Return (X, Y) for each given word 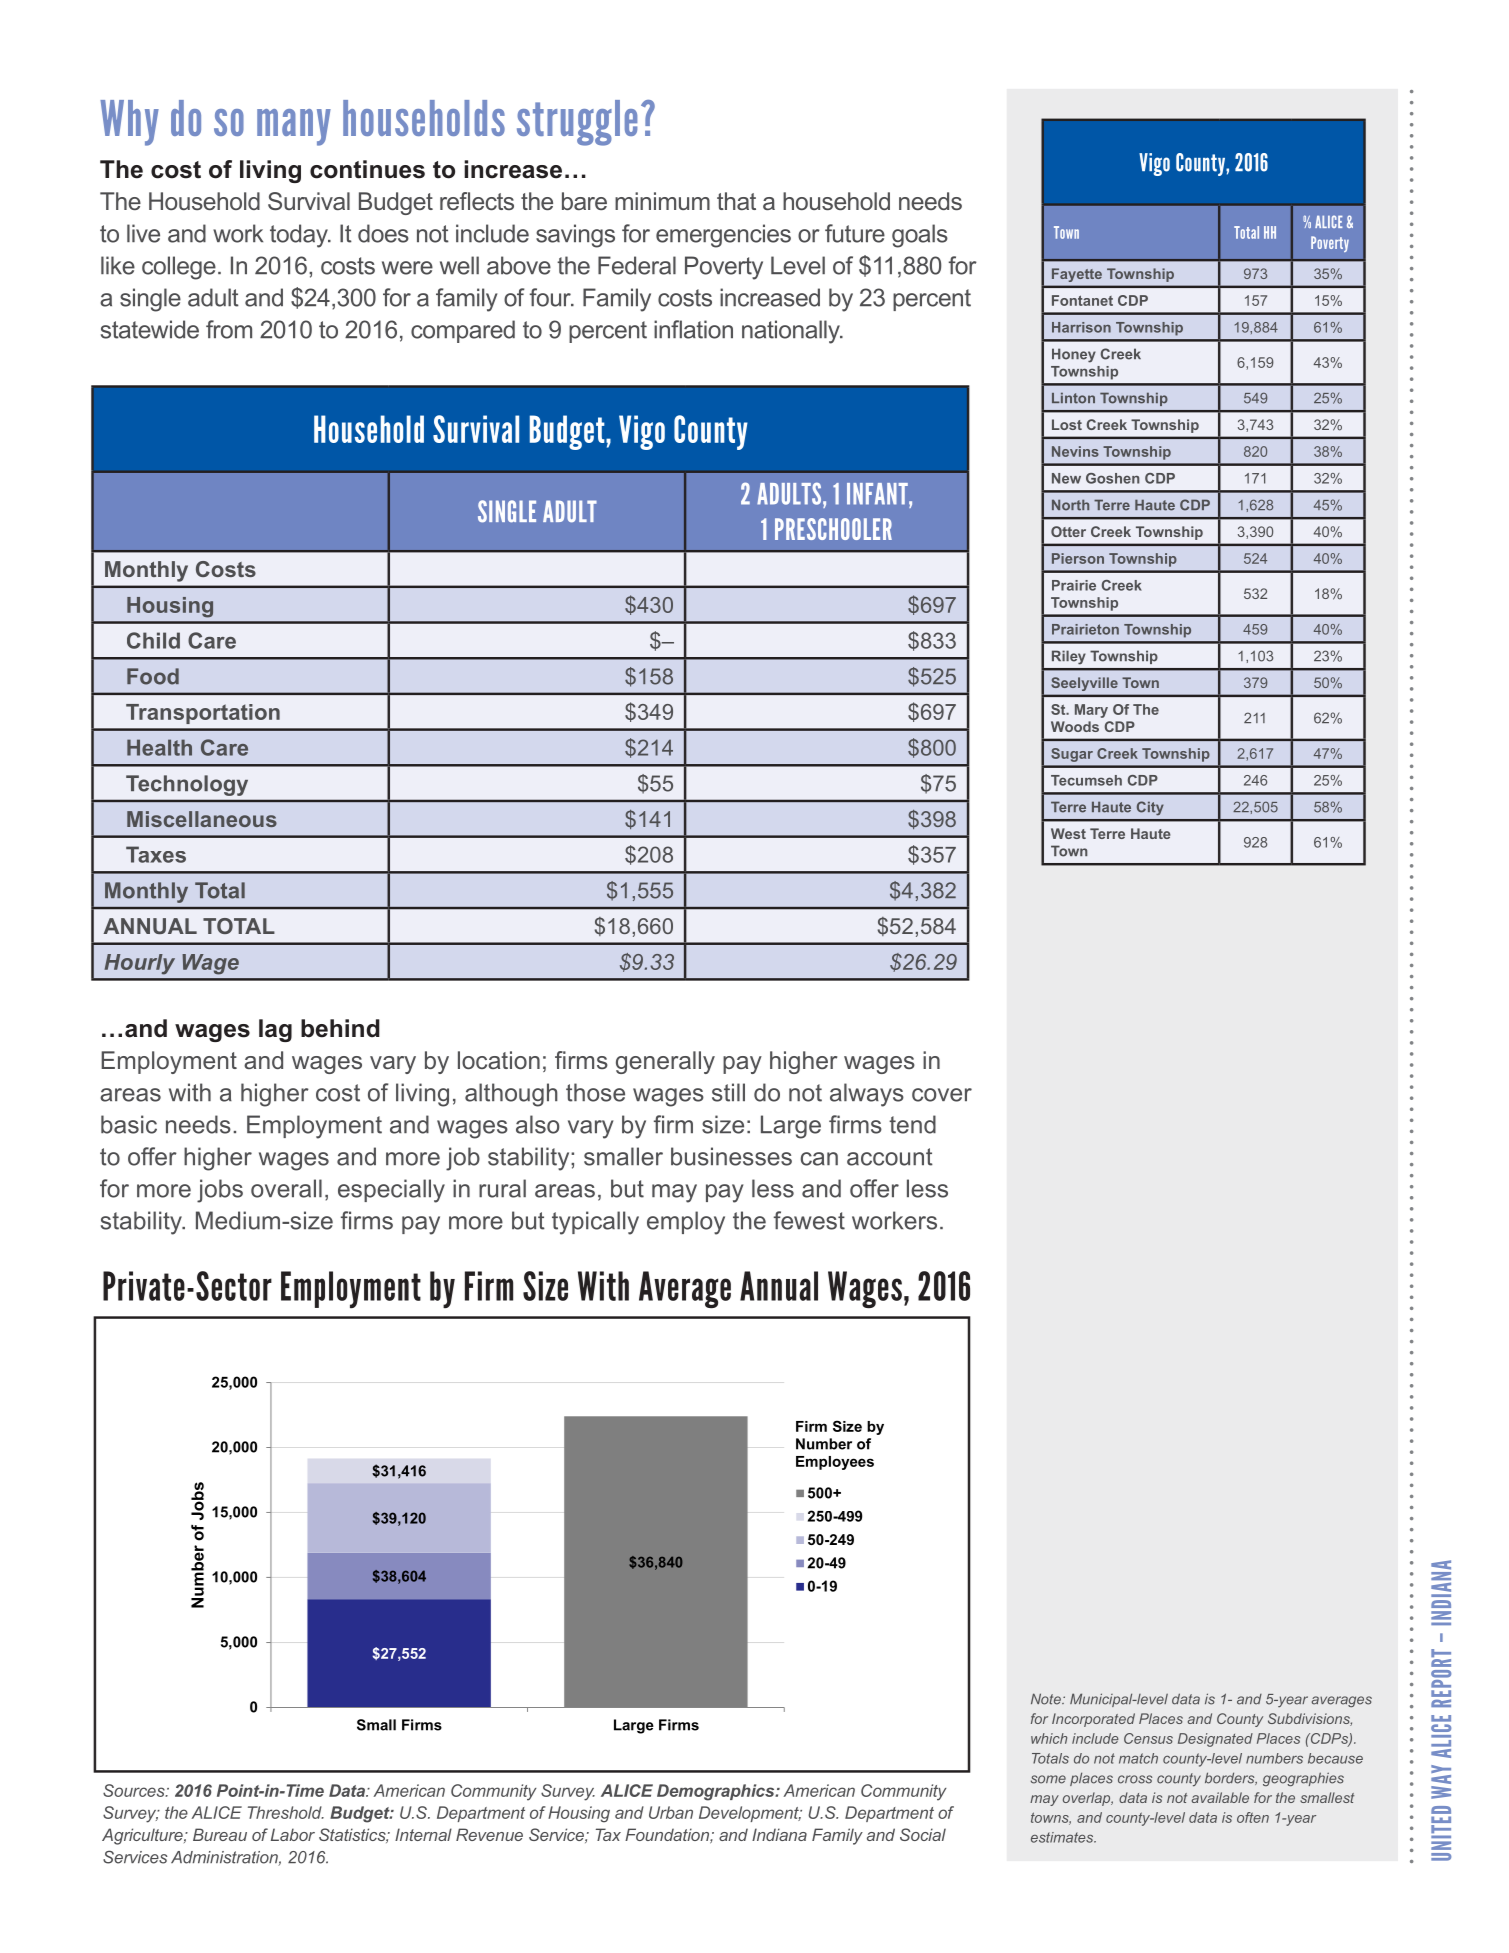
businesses (731, 1156)
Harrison (1081, 327)
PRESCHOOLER (833, 529)
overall (286, 1188)
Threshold (286, 1812)
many (294, 127)
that (736, 201)
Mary (1091, 711)
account (890, 1157)
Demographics (717, 1792)
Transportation (203, 714)
